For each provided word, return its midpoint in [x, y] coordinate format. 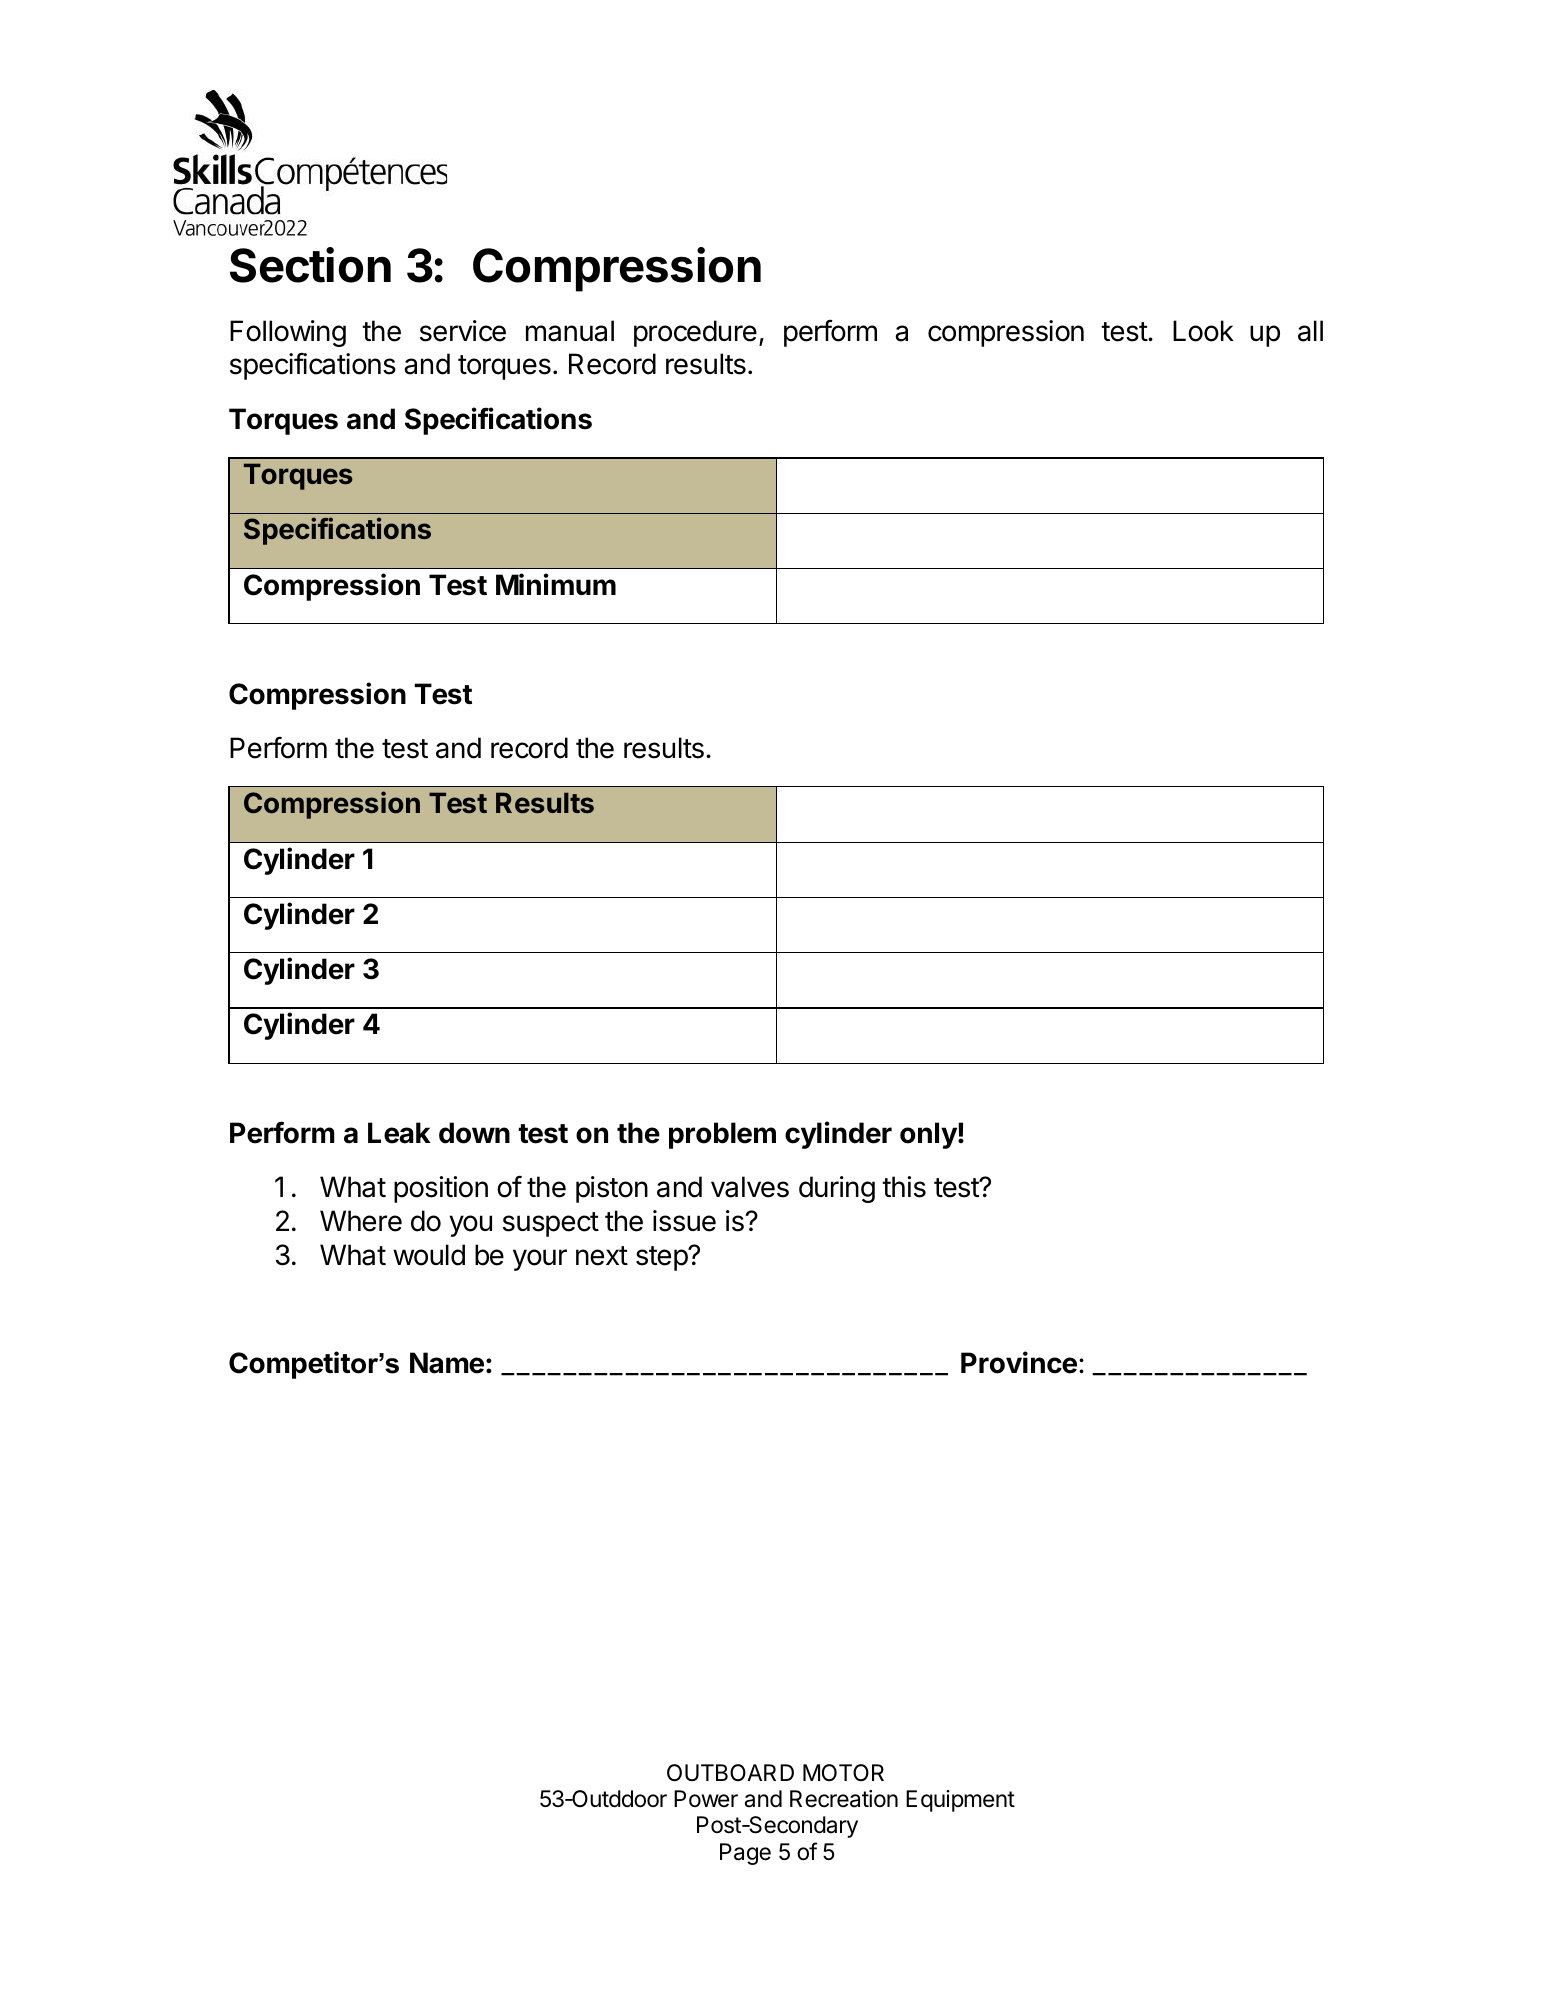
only [929, 1135]
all [1310, 331]
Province [1019, 1362]
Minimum [556, 584]
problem [722, 1135]
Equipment [960, 1801]
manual [570, 331]
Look [1203, 331]
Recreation [844, 1799]
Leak [399, 1133]
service [463, 331]
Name [447, 1363]
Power [706, 1799]
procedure [695, 333]
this [904, 1187]
